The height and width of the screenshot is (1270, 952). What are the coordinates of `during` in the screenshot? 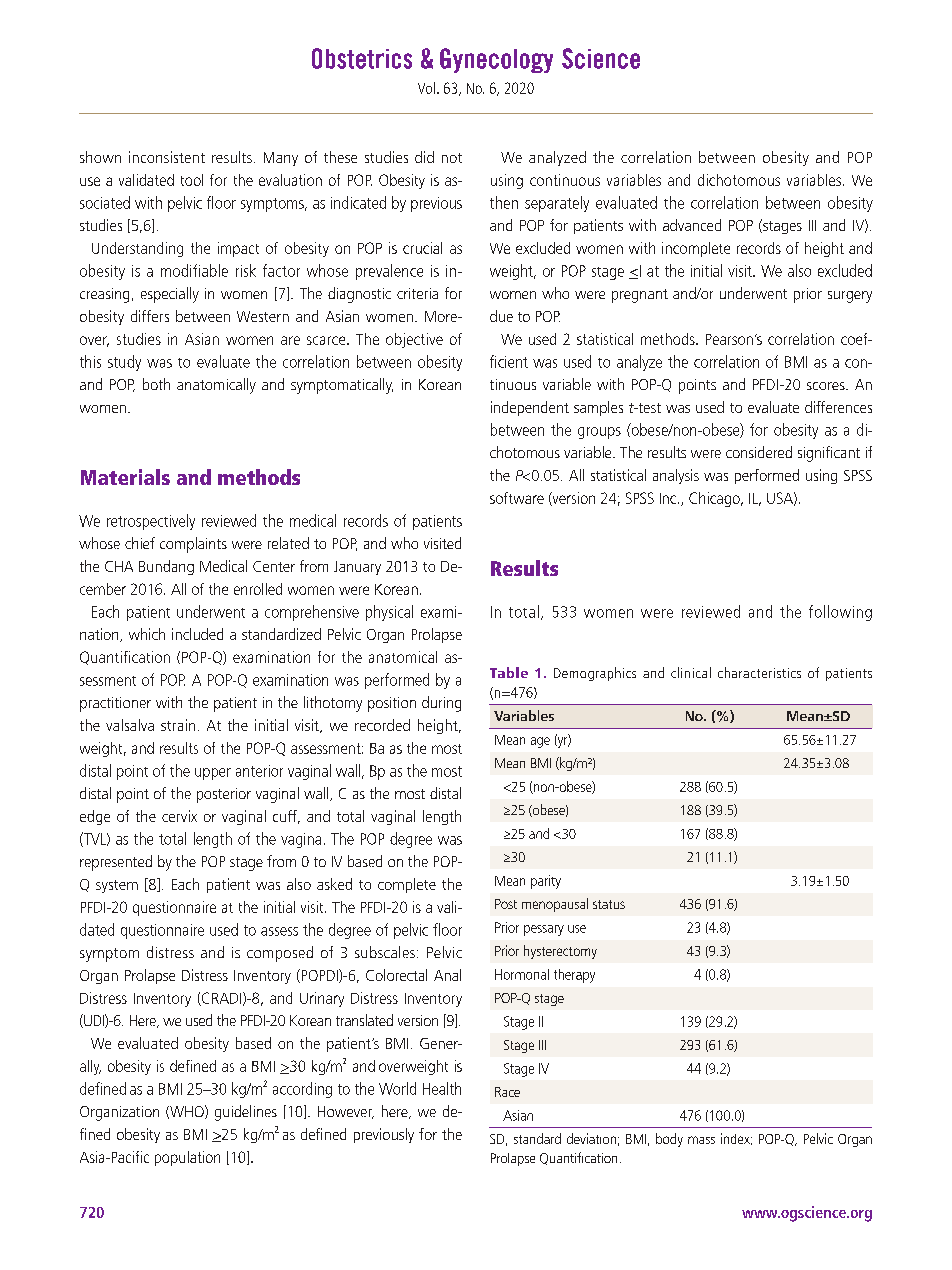 It's located at (441, 704).
